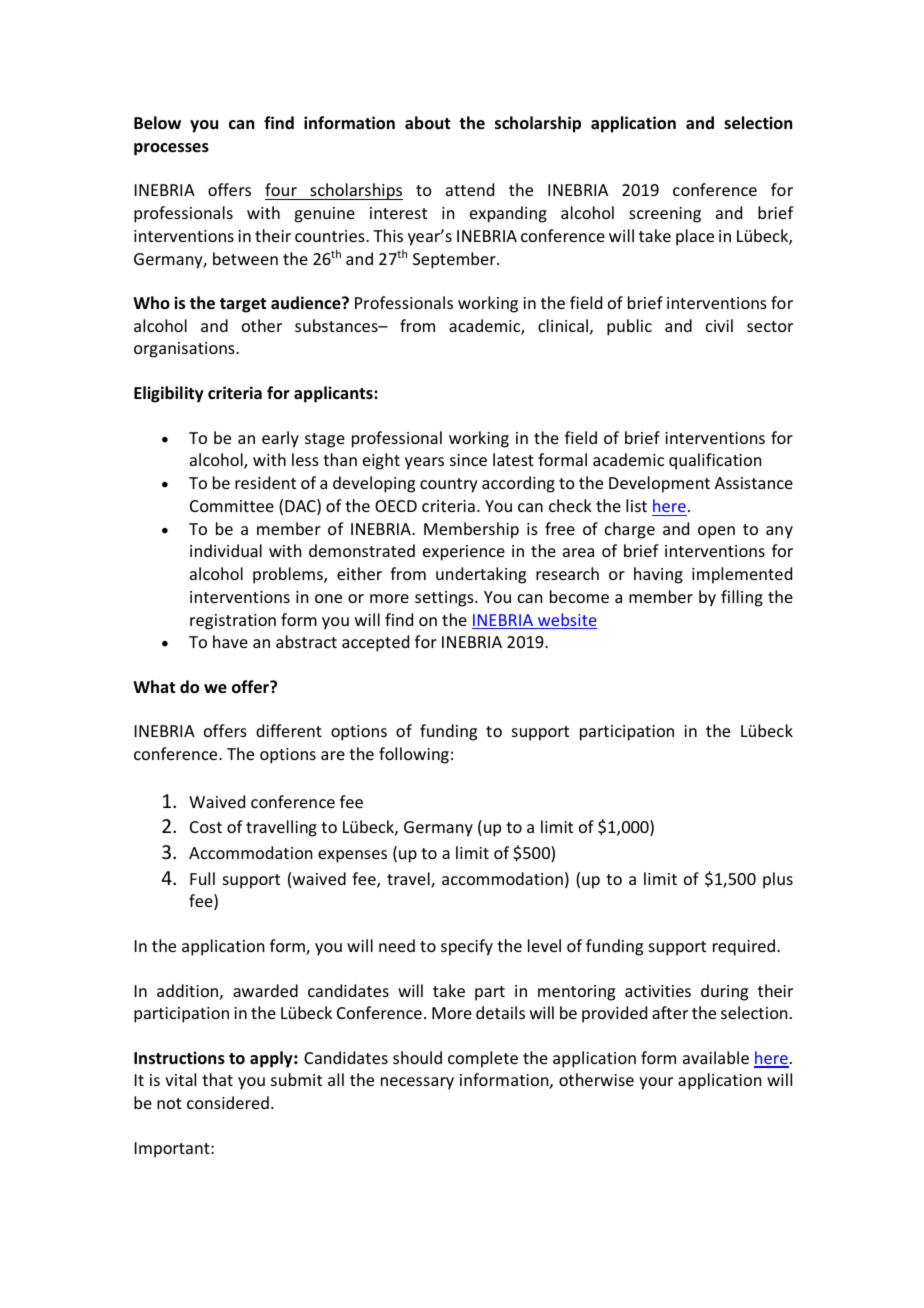  I want to click on settings, so click(445, 599).
